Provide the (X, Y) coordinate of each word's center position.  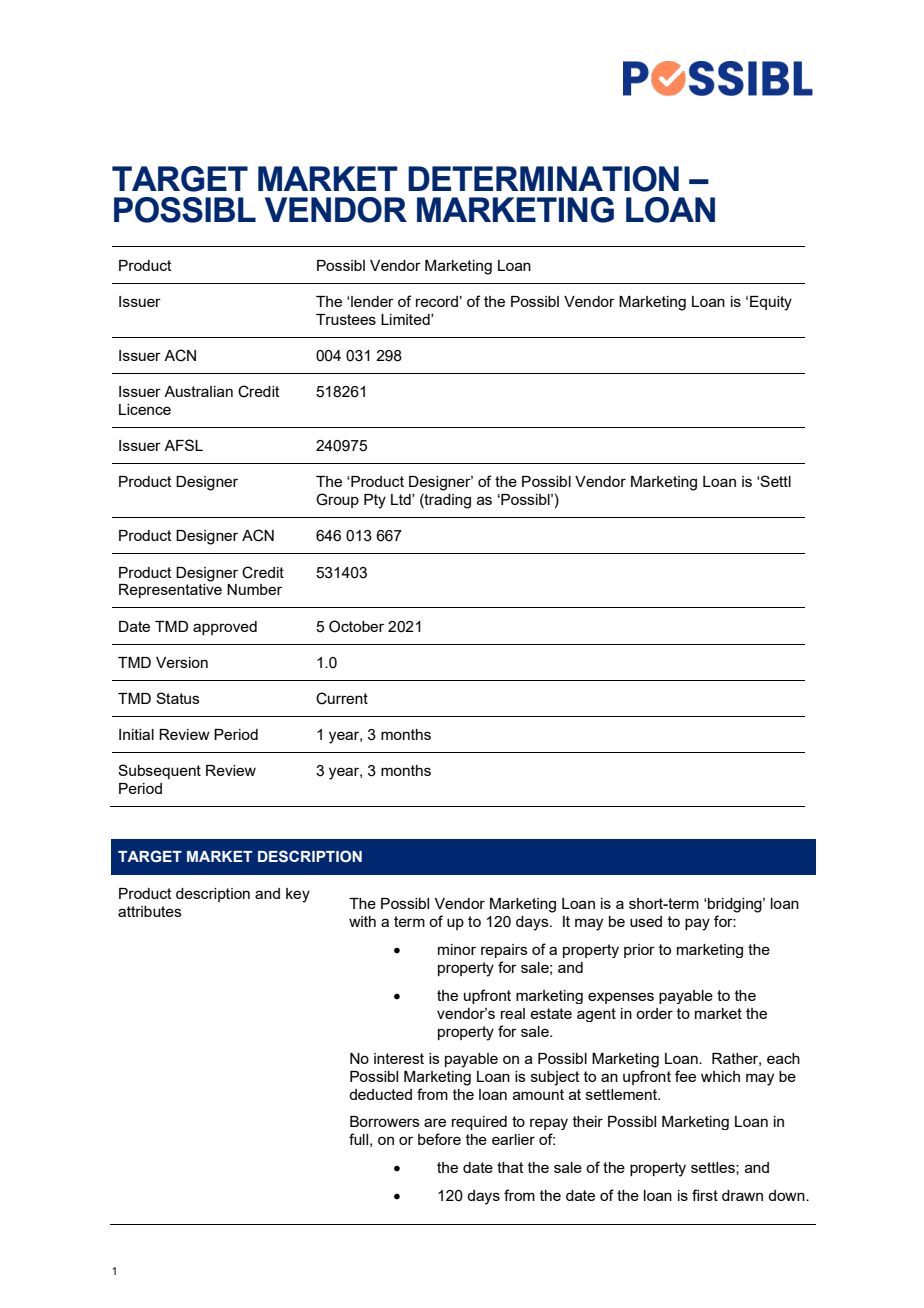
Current (342, 698)
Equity (771, 303)
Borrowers (385, 1121)
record (437, 301)
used (646, 921)
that (510, 1167)
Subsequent (159, 771)
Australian (198, 391)
